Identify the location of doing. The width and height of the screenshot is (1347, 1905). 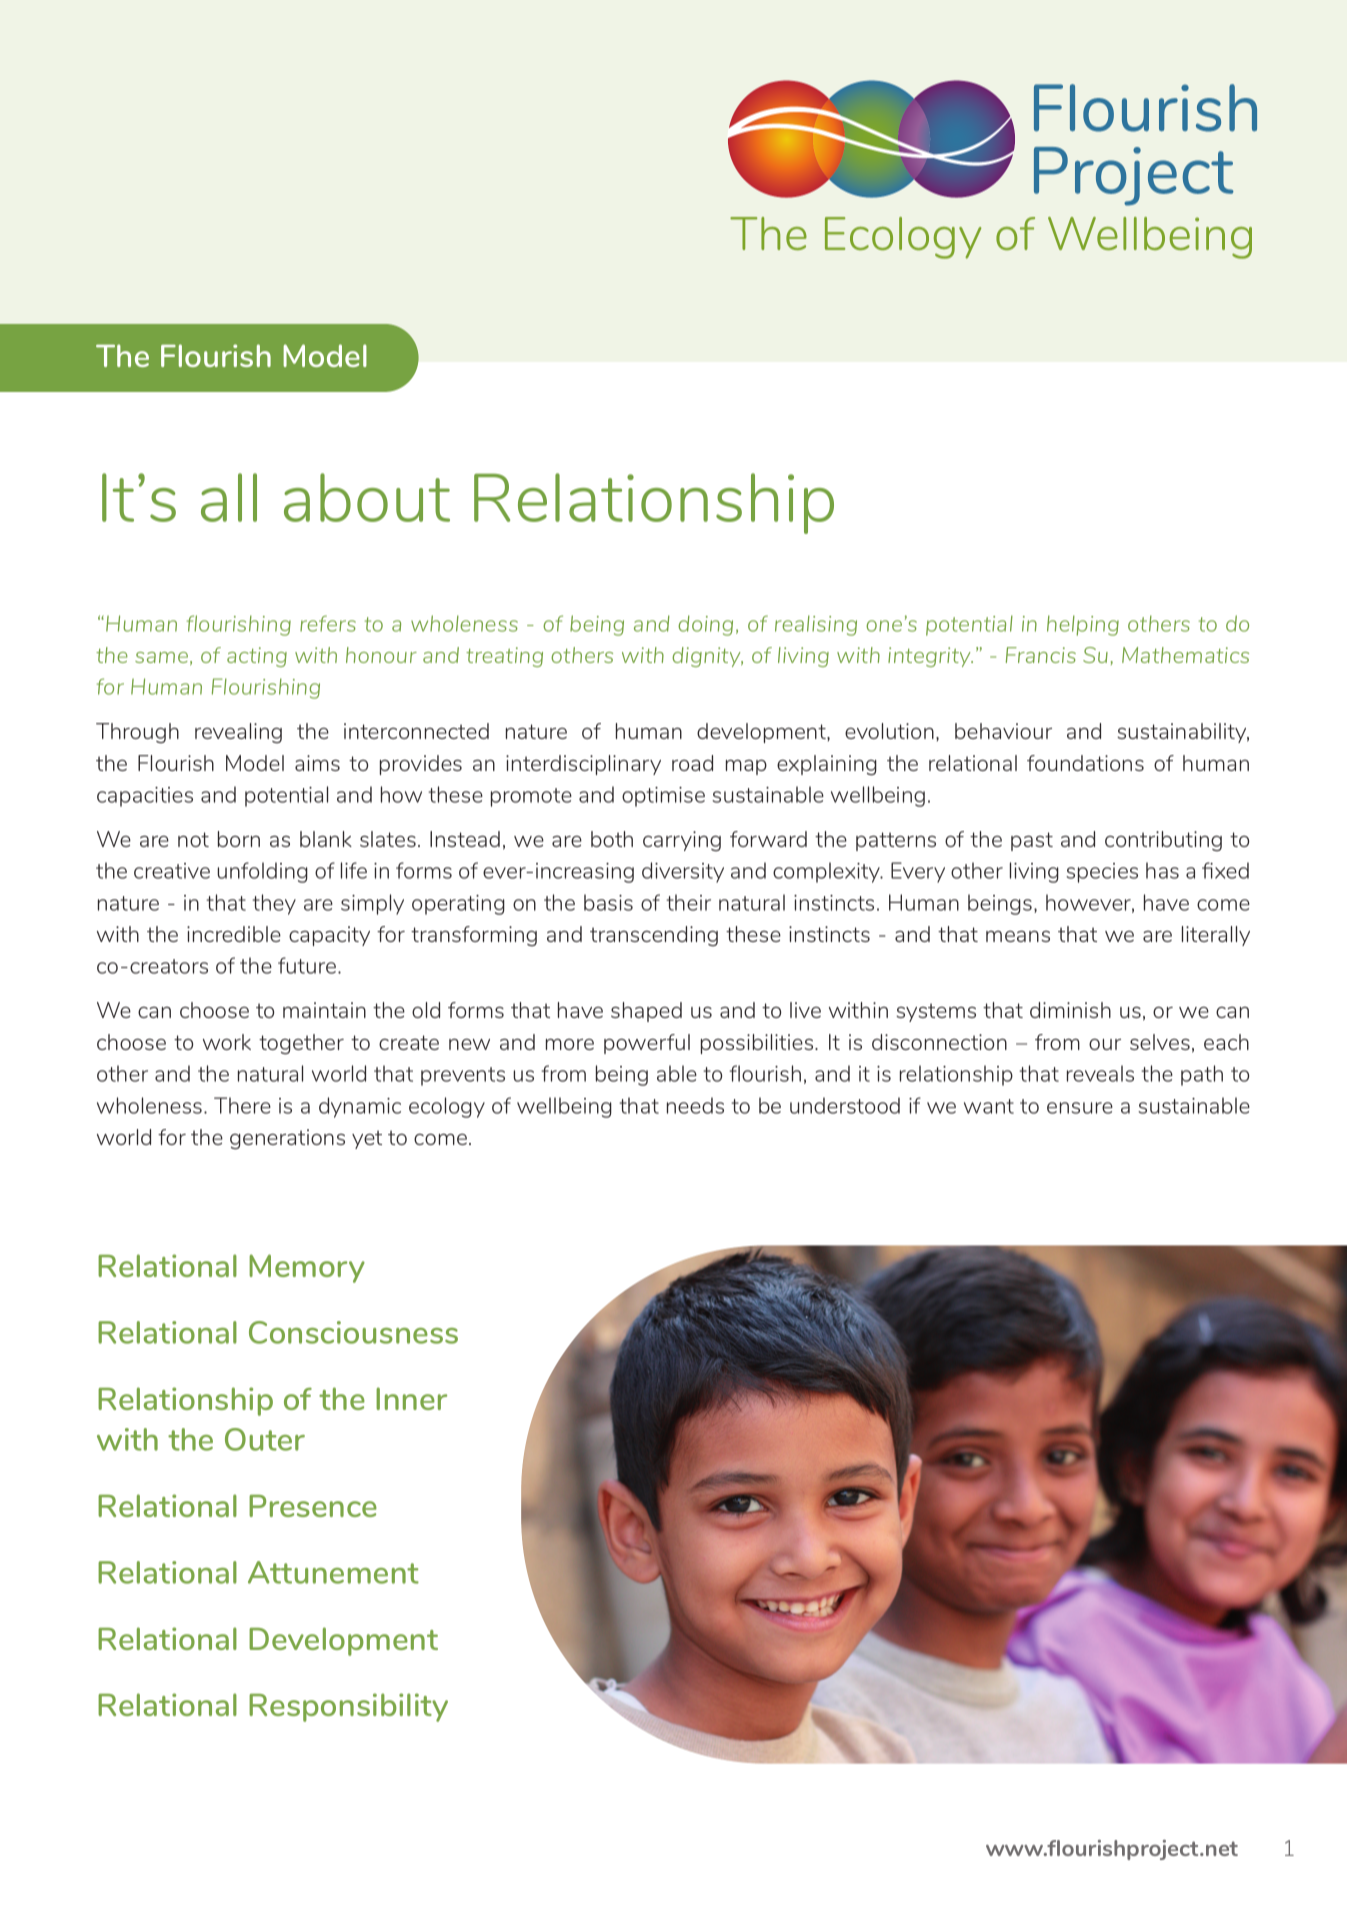
(705, 625).
